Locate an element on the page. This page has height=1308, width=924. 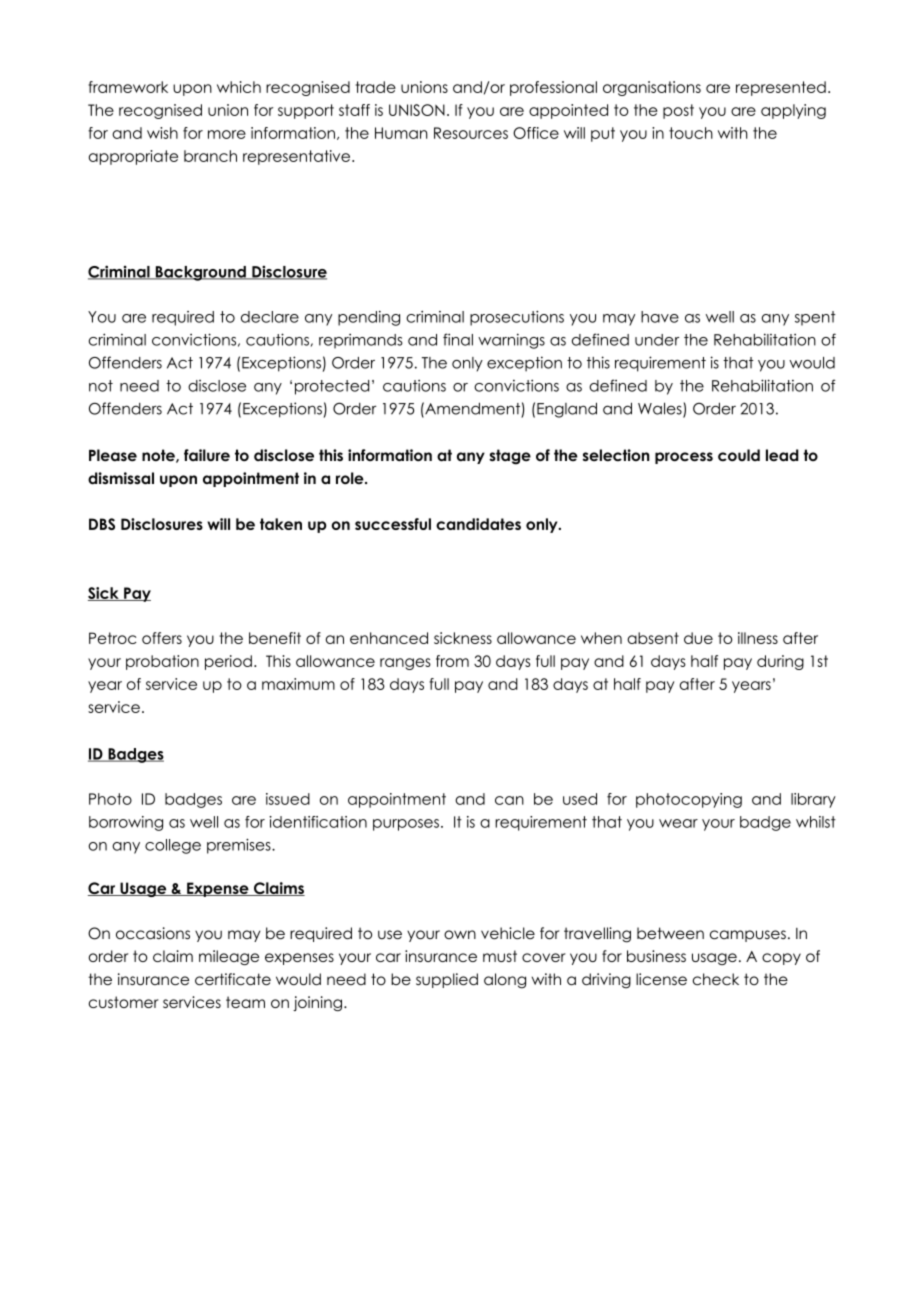
certificate is located at coordinates (233, 979).
